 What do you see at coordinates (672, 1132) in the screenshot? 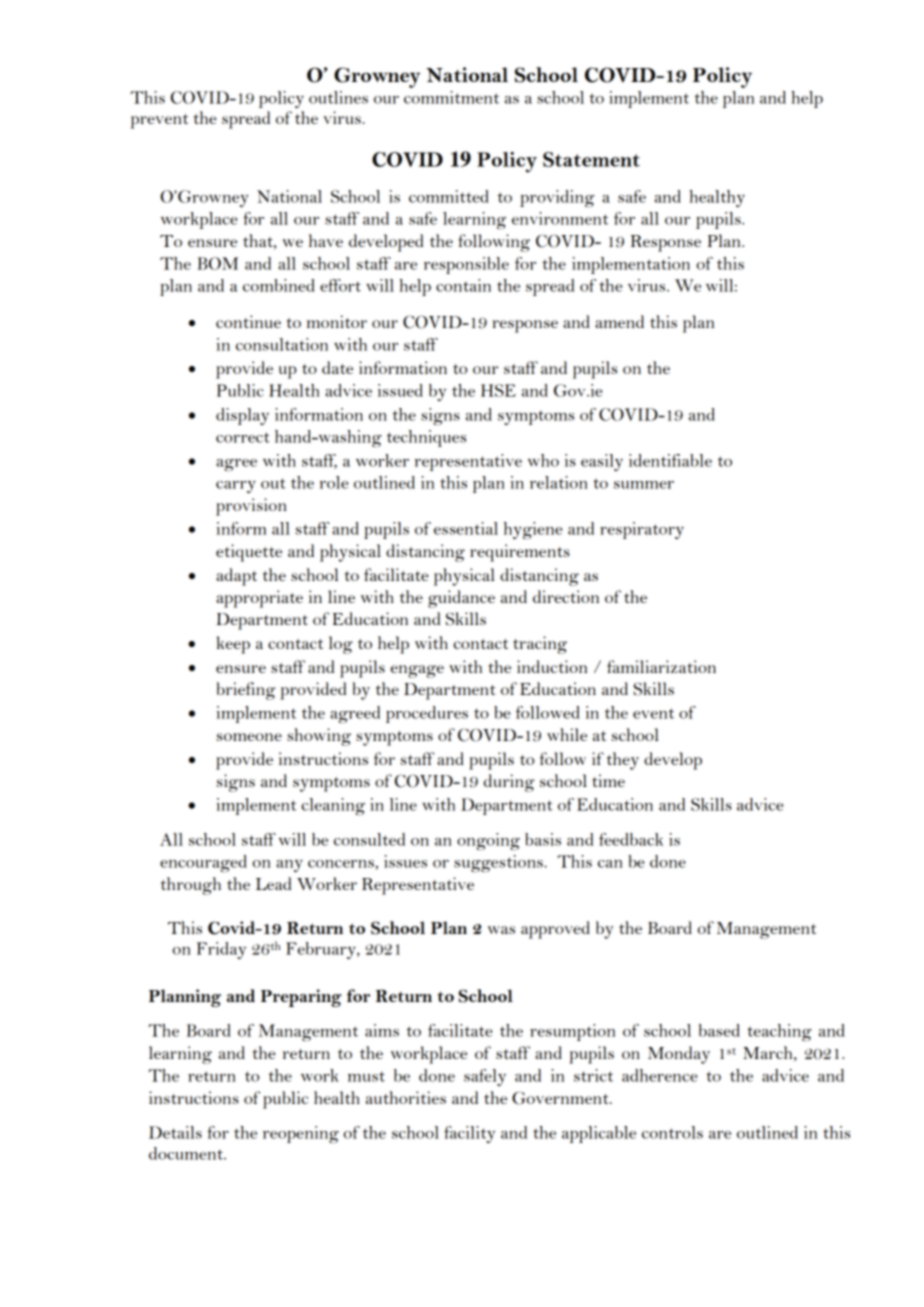
I see `controls` at bounding box center [672, 1132].
